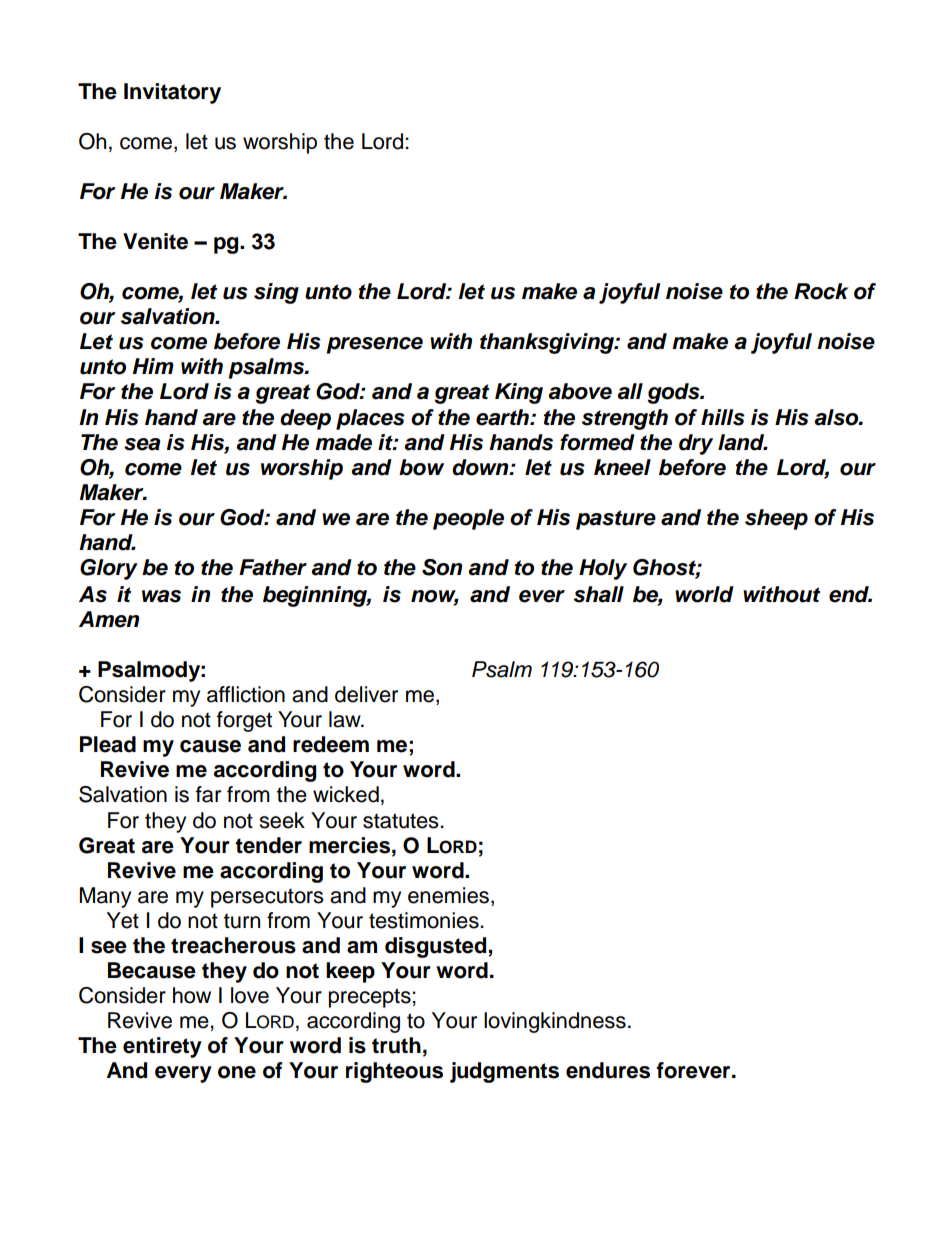 This image has height=1233, width=952. Describe the element at coordinates (162, 1047) in the image. I see `entirety` at that location.
